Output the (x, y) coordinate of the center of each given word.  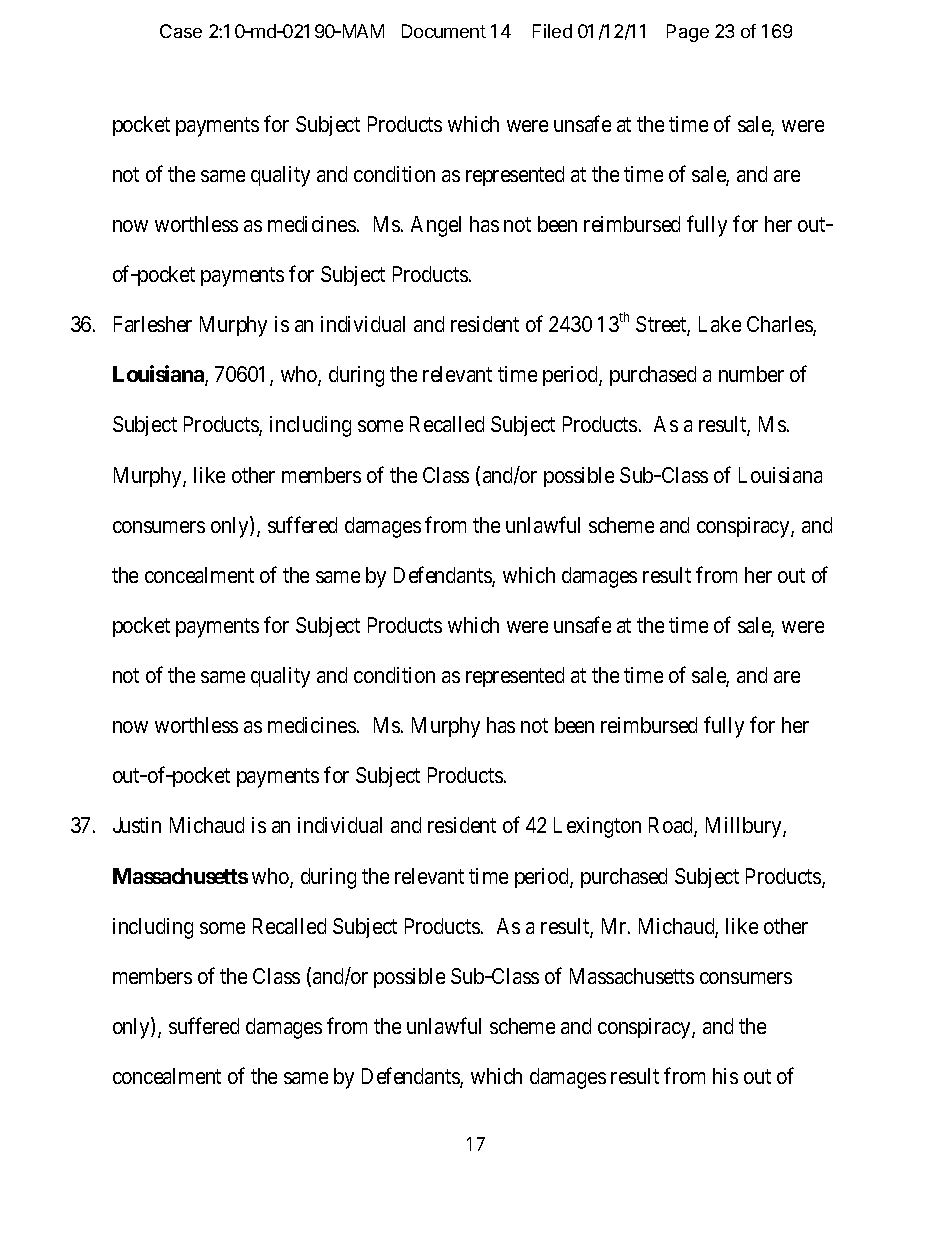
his (725, 1076)
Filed (552, 31)
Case (181, 31)
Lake (720, 324)
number (751, 374)
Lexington (597, 827)
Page (688, 33)
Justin (137, 825)
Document (444, 31)
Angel (436, 226)
